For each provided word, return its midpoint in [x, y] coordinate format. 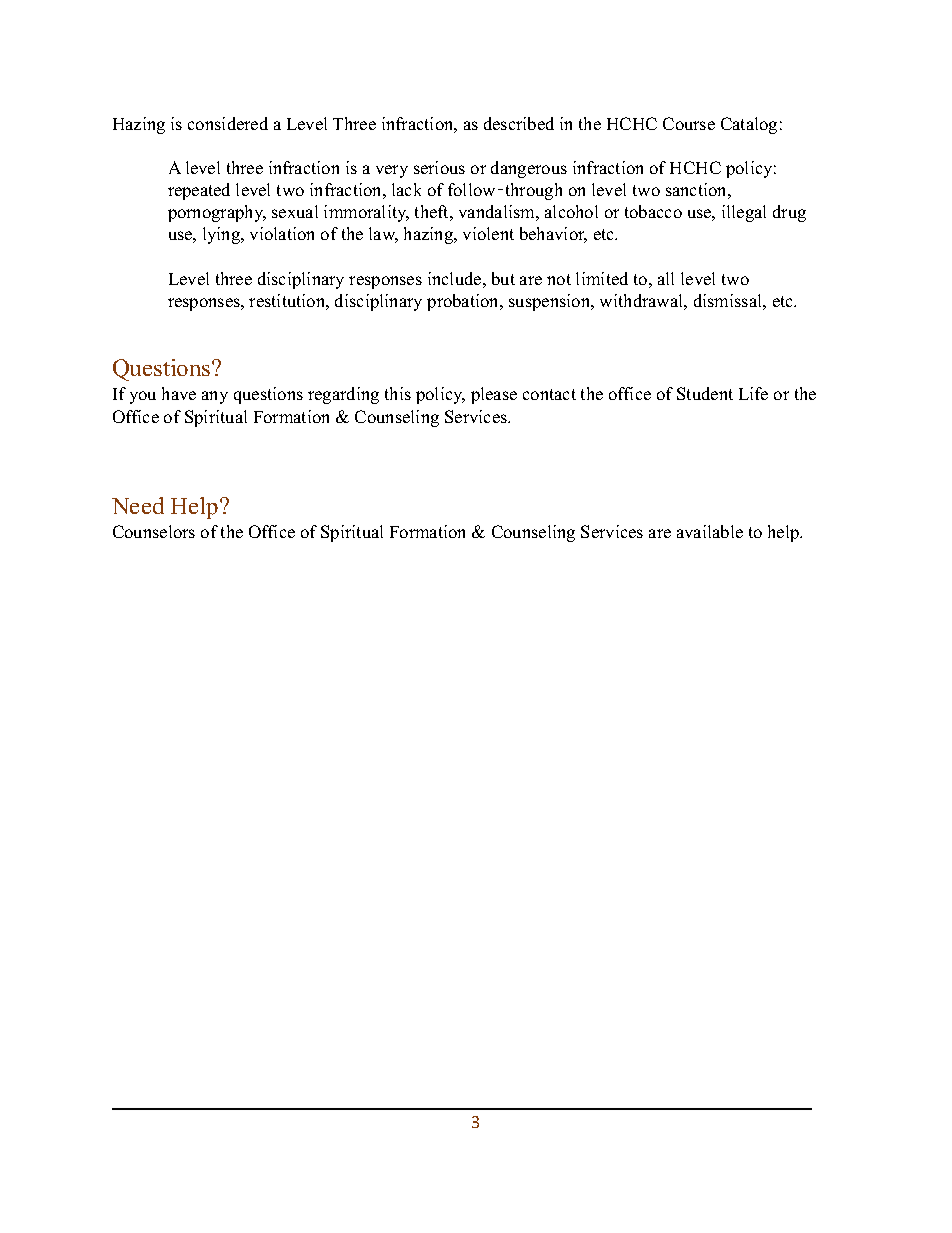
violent [488, 233]
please [494, 395]
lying [223, 235]
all [666, 278]
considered [228, 123]
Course [689, 123]
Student [705, 393]
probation [464, 302]
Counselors [154, 531]
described [519, 123]
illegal [744, 213]
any [215, 397]
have [179, 393]
